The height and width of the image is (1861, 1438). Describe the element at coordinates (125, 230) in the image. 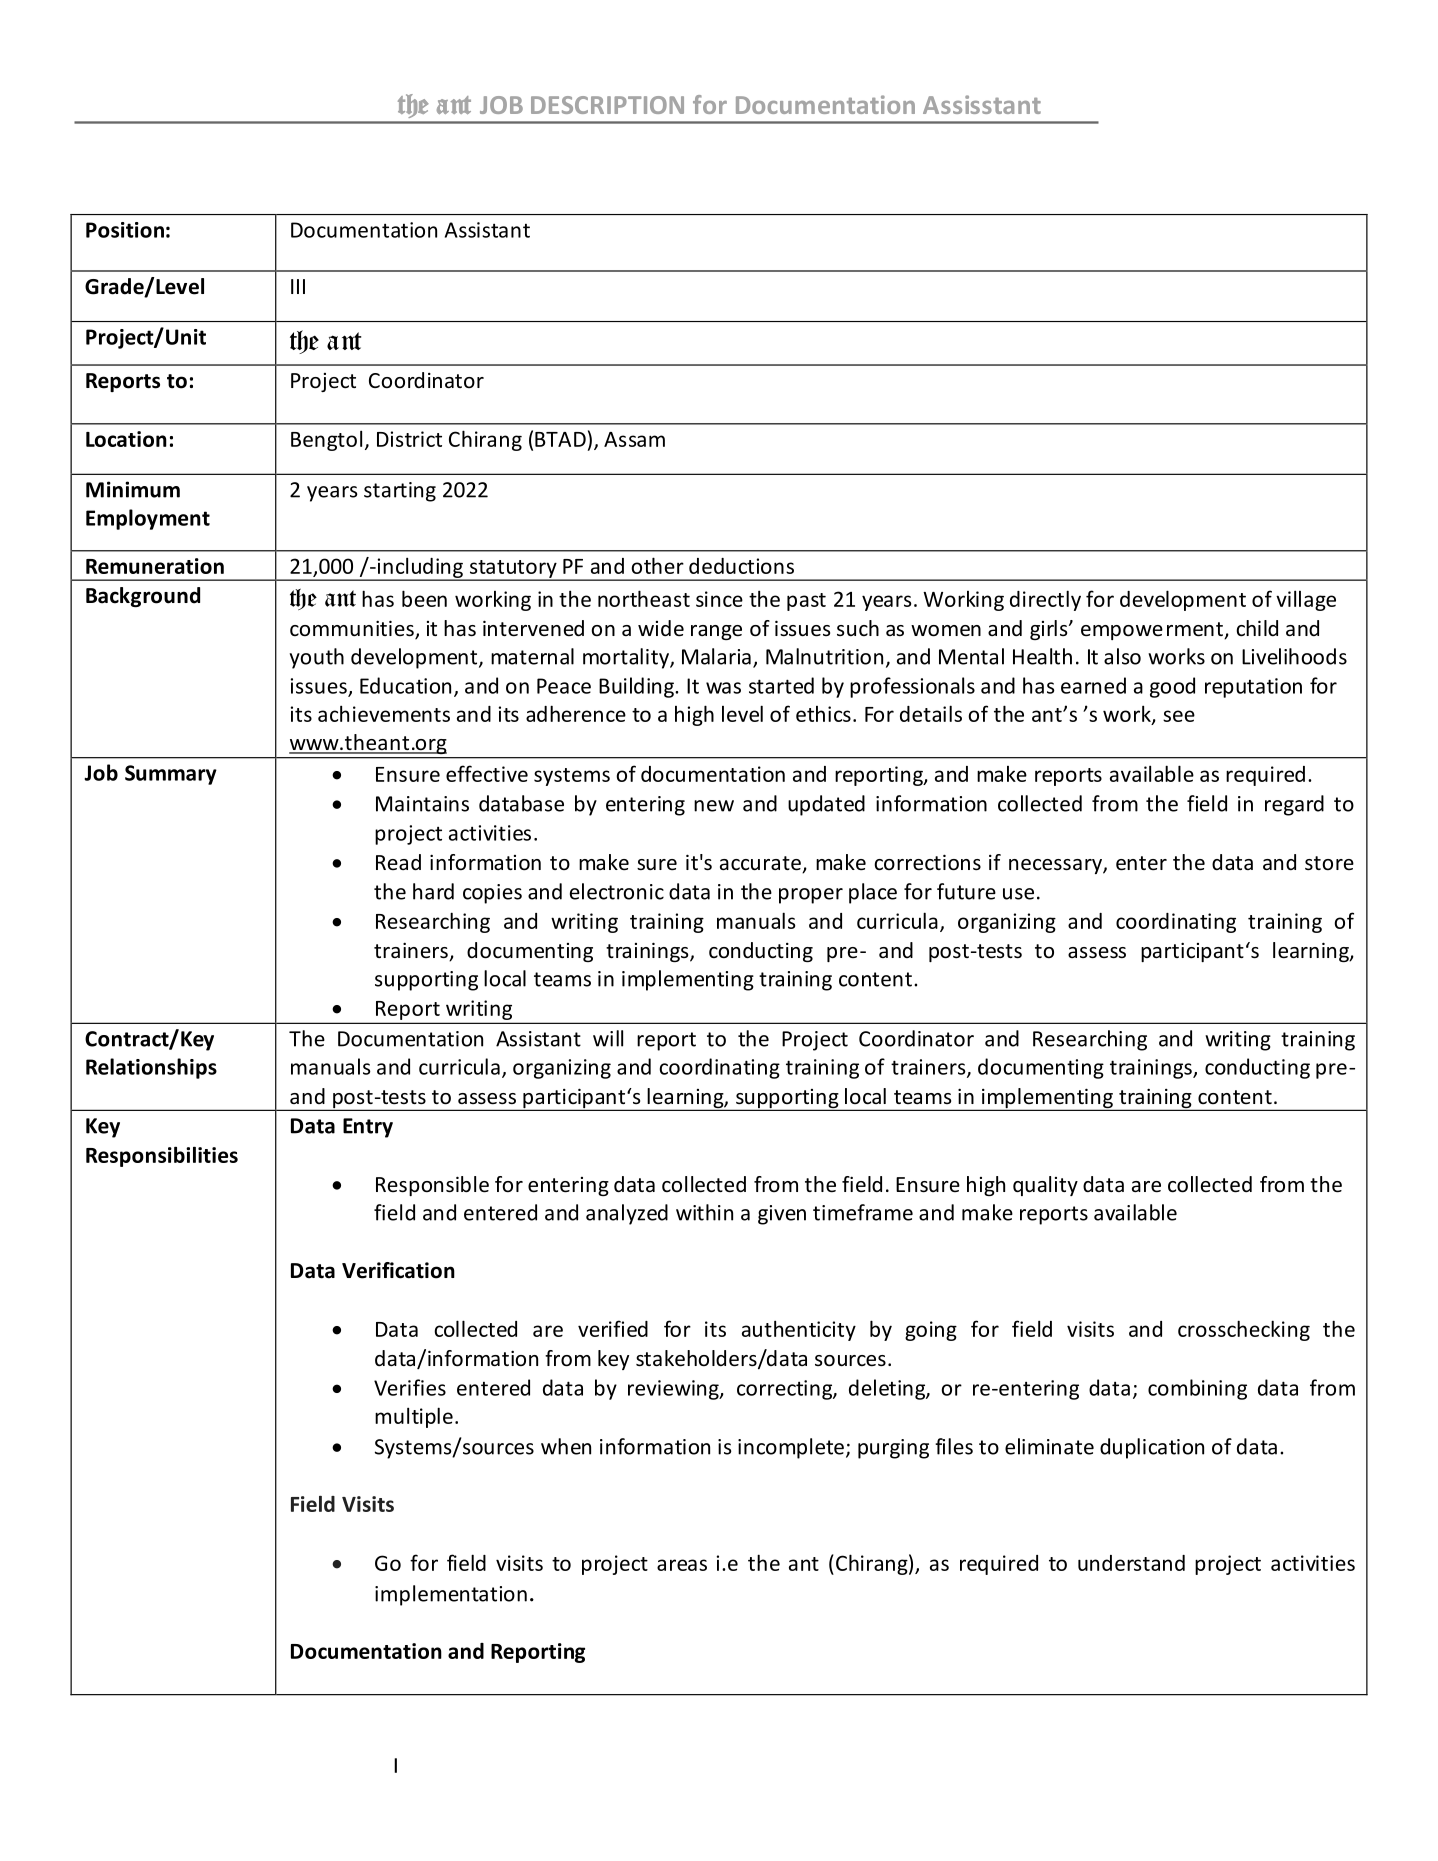

I see `Position` at that location.
